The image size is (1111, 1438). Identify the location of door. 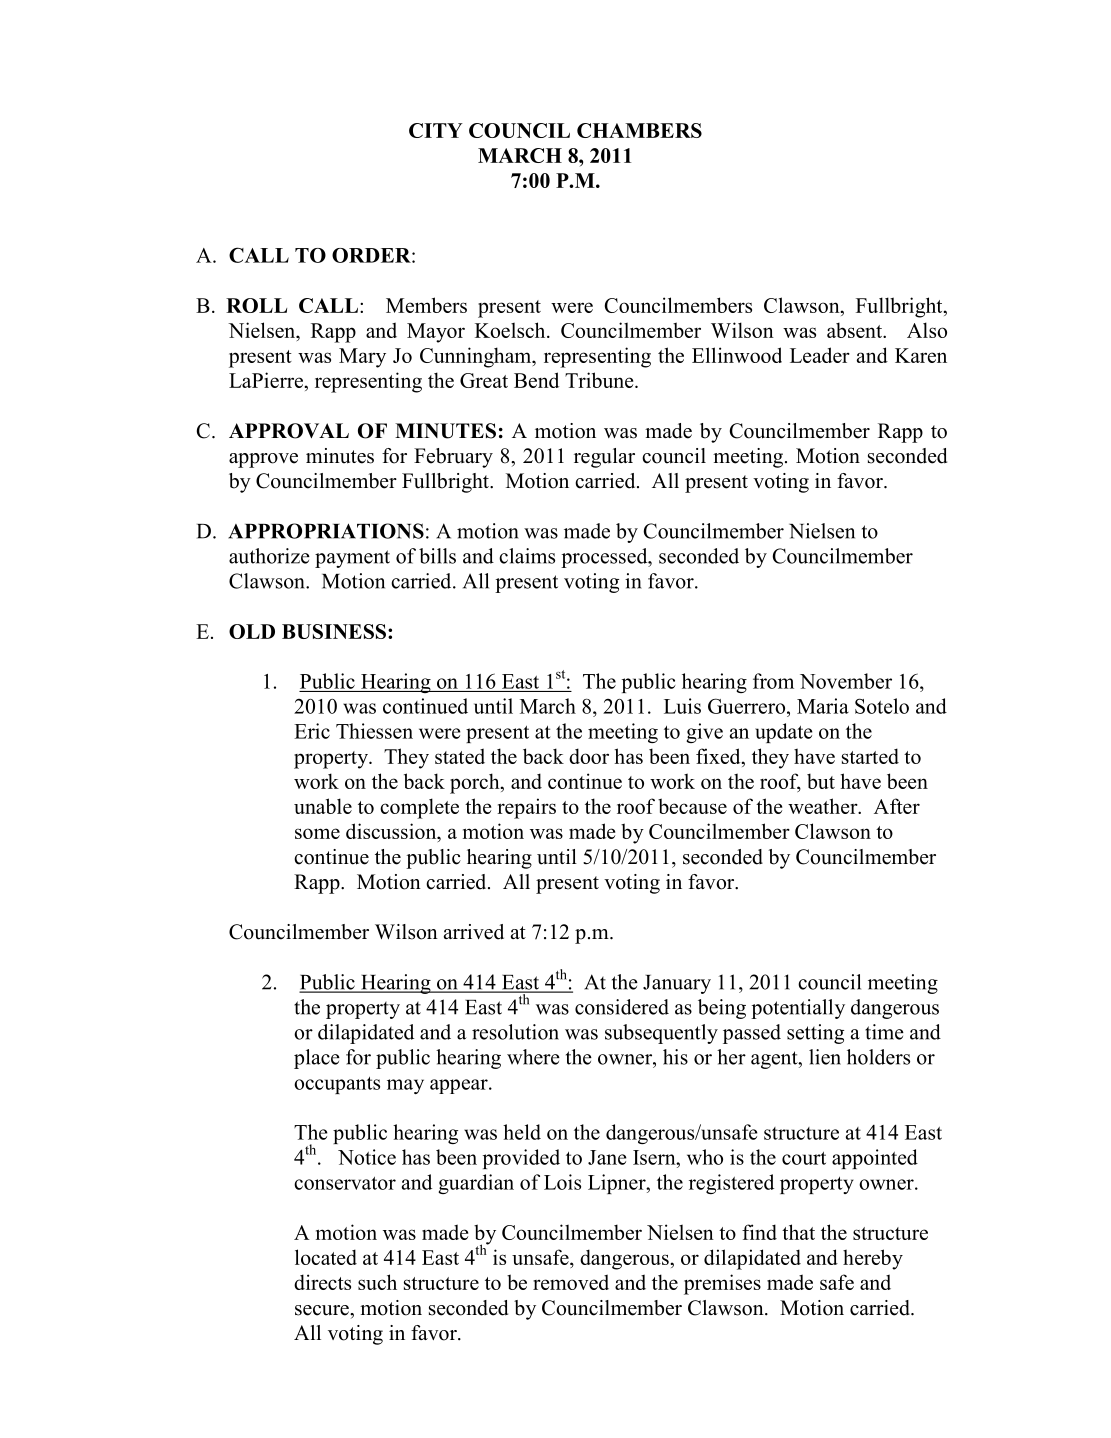
(589, 756).
